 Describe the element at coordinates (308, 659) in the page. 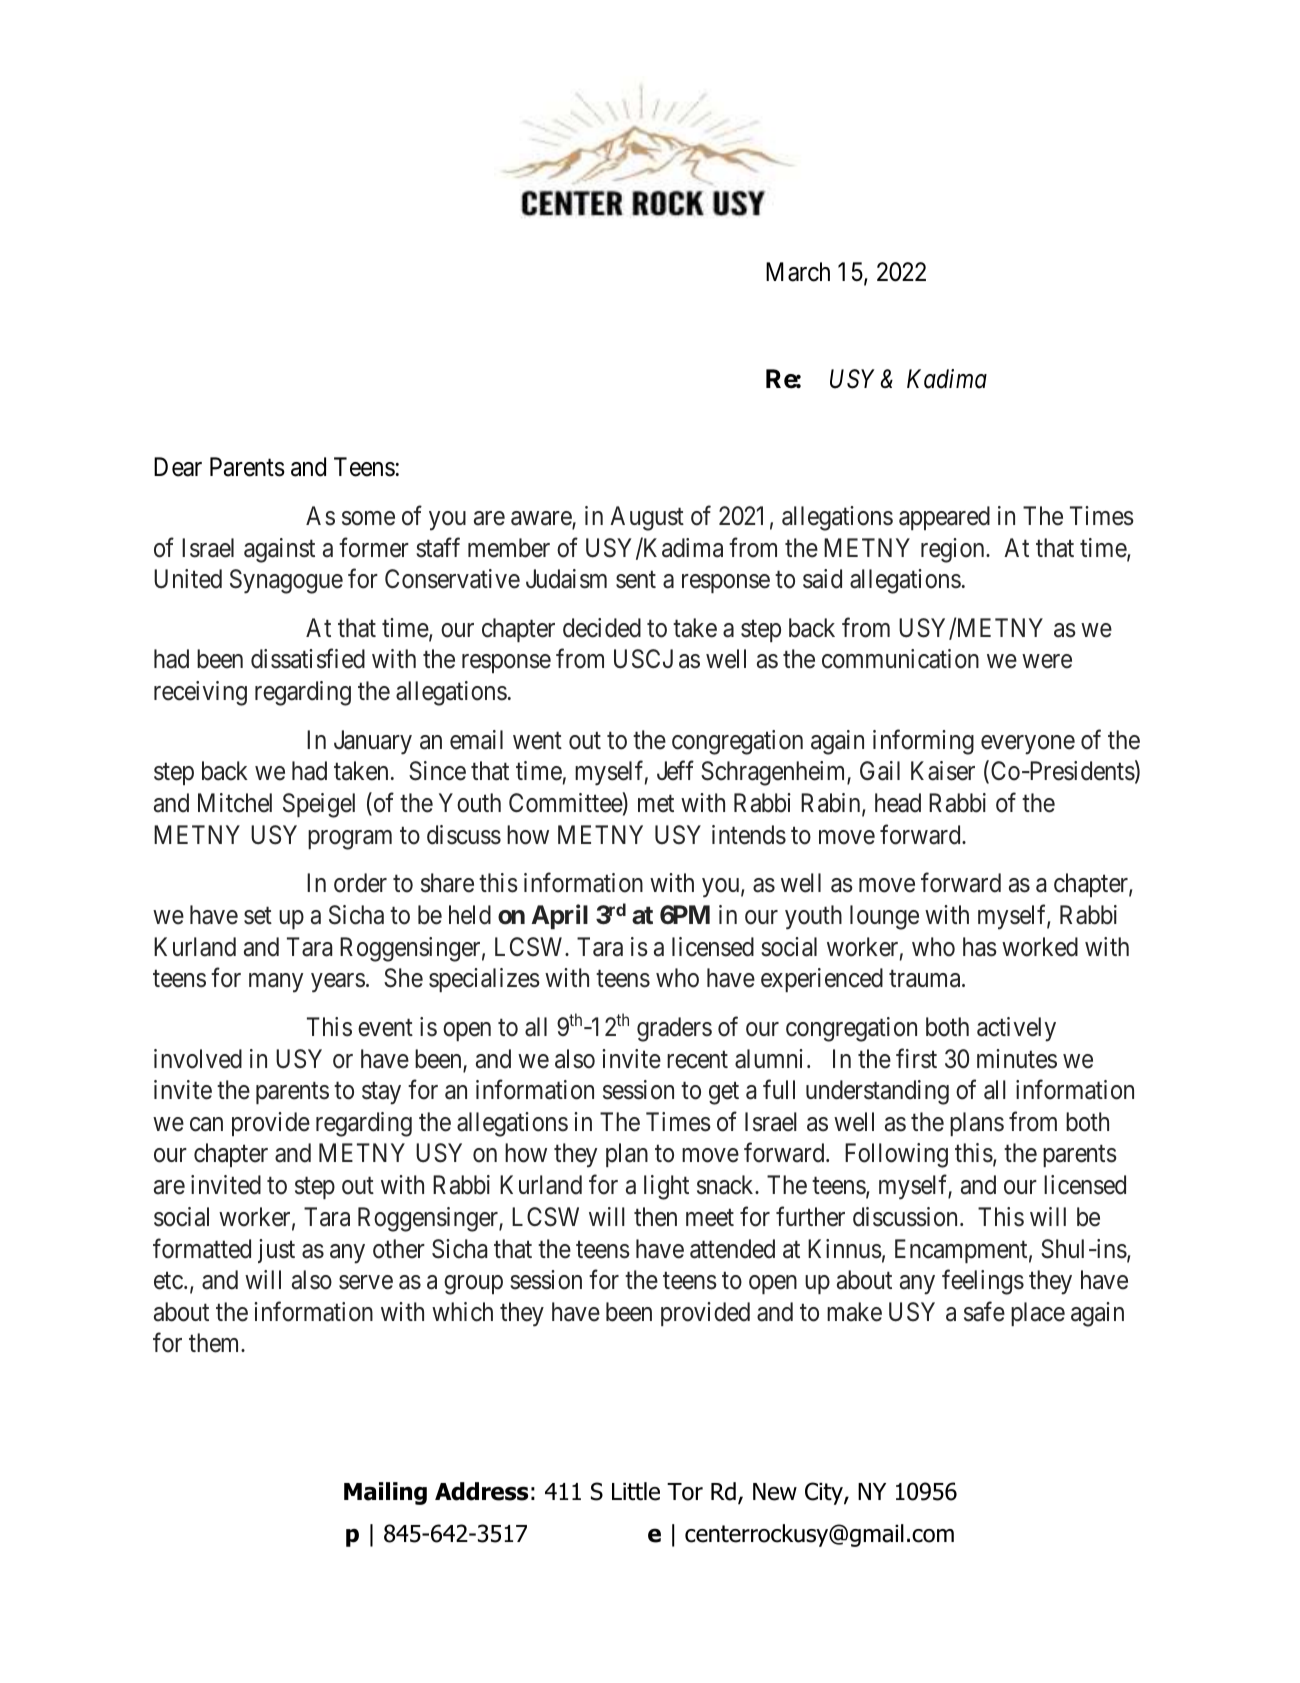

I see `dissatisfied` at that location.
